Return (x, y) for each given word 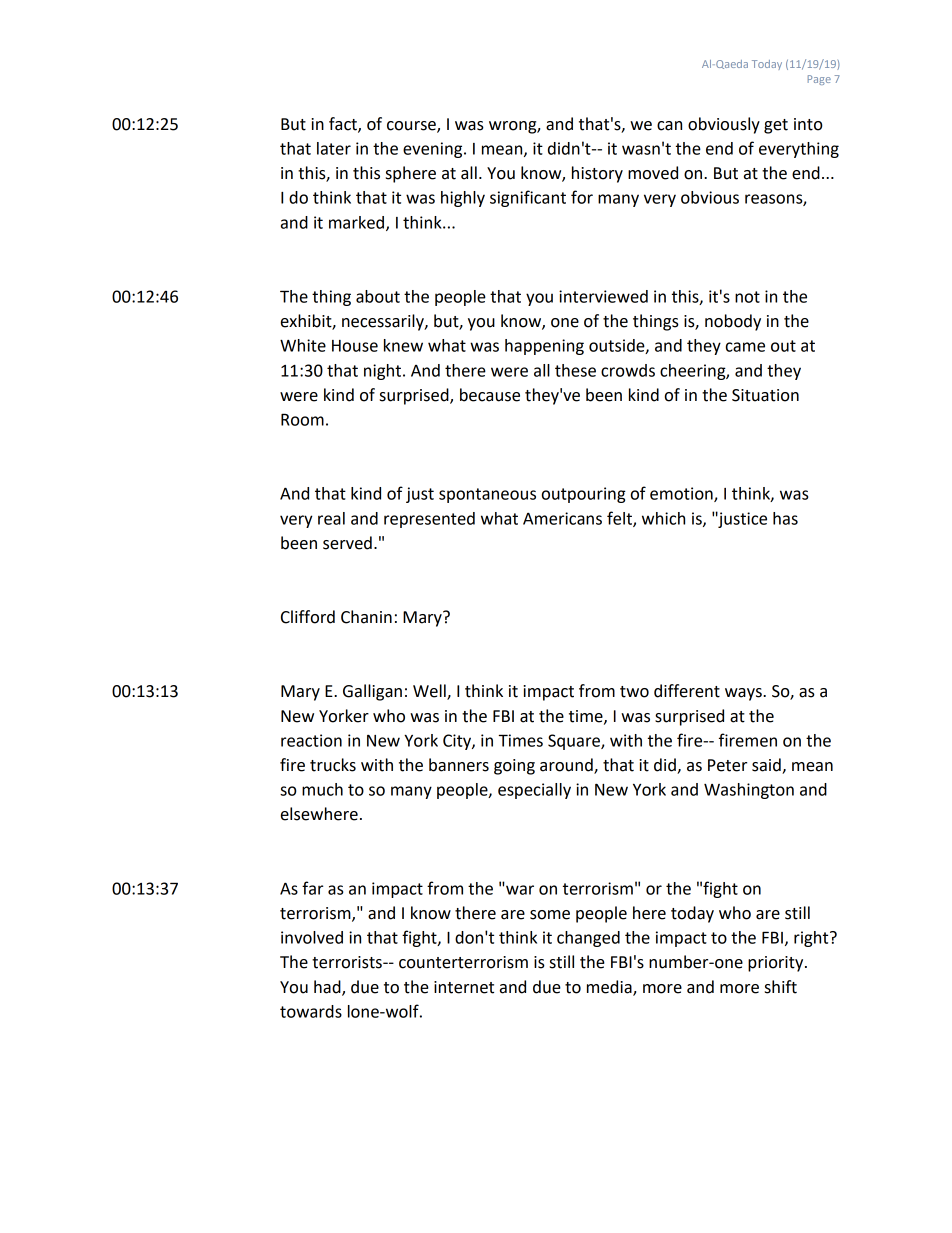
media (610, 988)
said (767, 766)
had (328, 988)
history (597, 174)
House (355, 346)
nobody (733, 322)
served (347, 543)
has (785, 518)
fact (344, 124)
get (776, 126)
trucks (333, 765)
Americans (562, 518)
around (567, 766)
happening (544, 347)
